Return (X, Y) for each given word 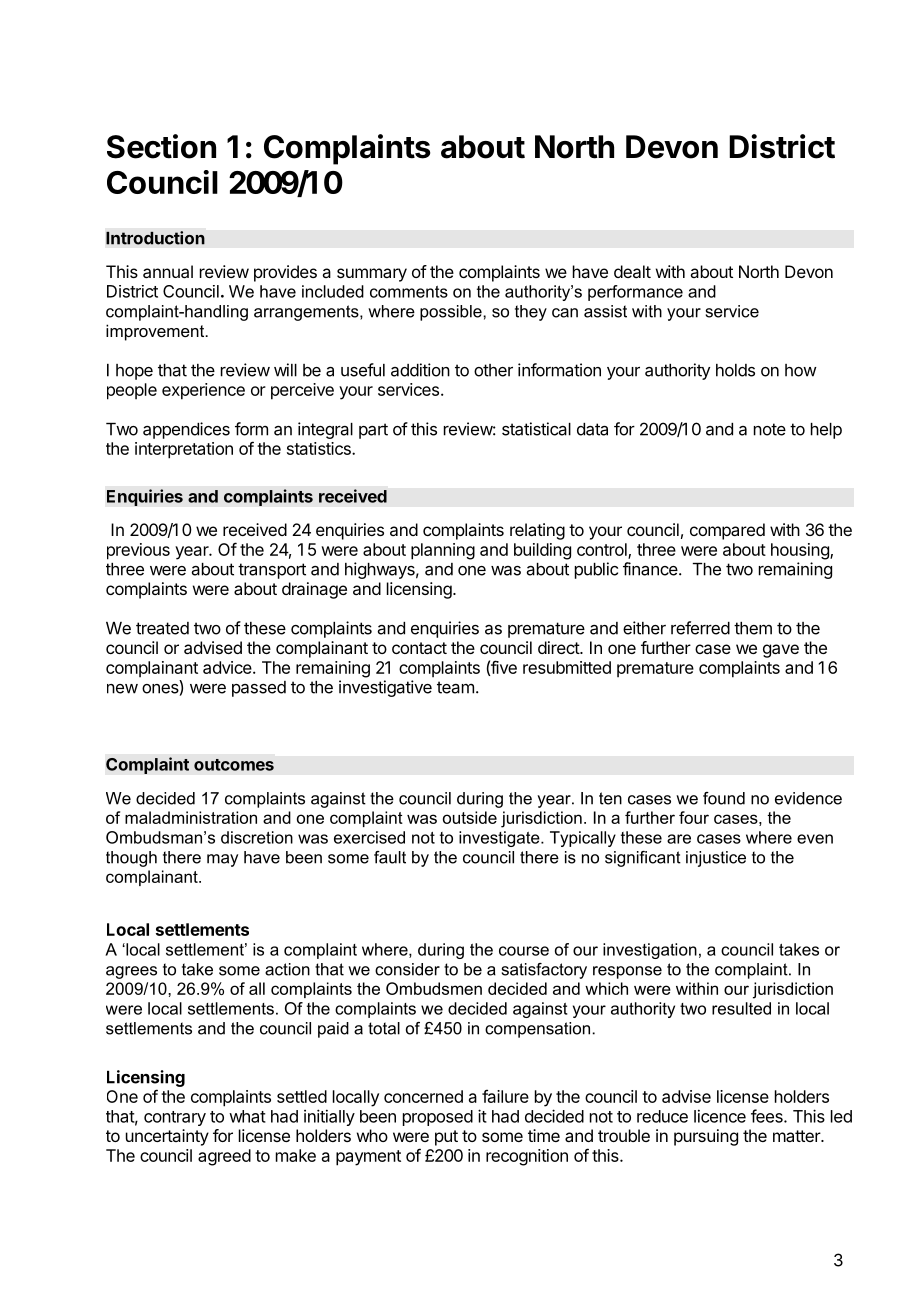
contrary (175, 1118)
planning (443, 551)
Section (161, 146)
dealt (632, 271)
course (524, 951)
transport (272, 571)
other (493, 370)
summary (372, 275)
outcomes (234, 765)
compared (727, 531)
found (724, 798)
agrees (131, 972)
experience (203, 391)
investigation (650, 951)
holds (735, 370)
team (455, 687)
